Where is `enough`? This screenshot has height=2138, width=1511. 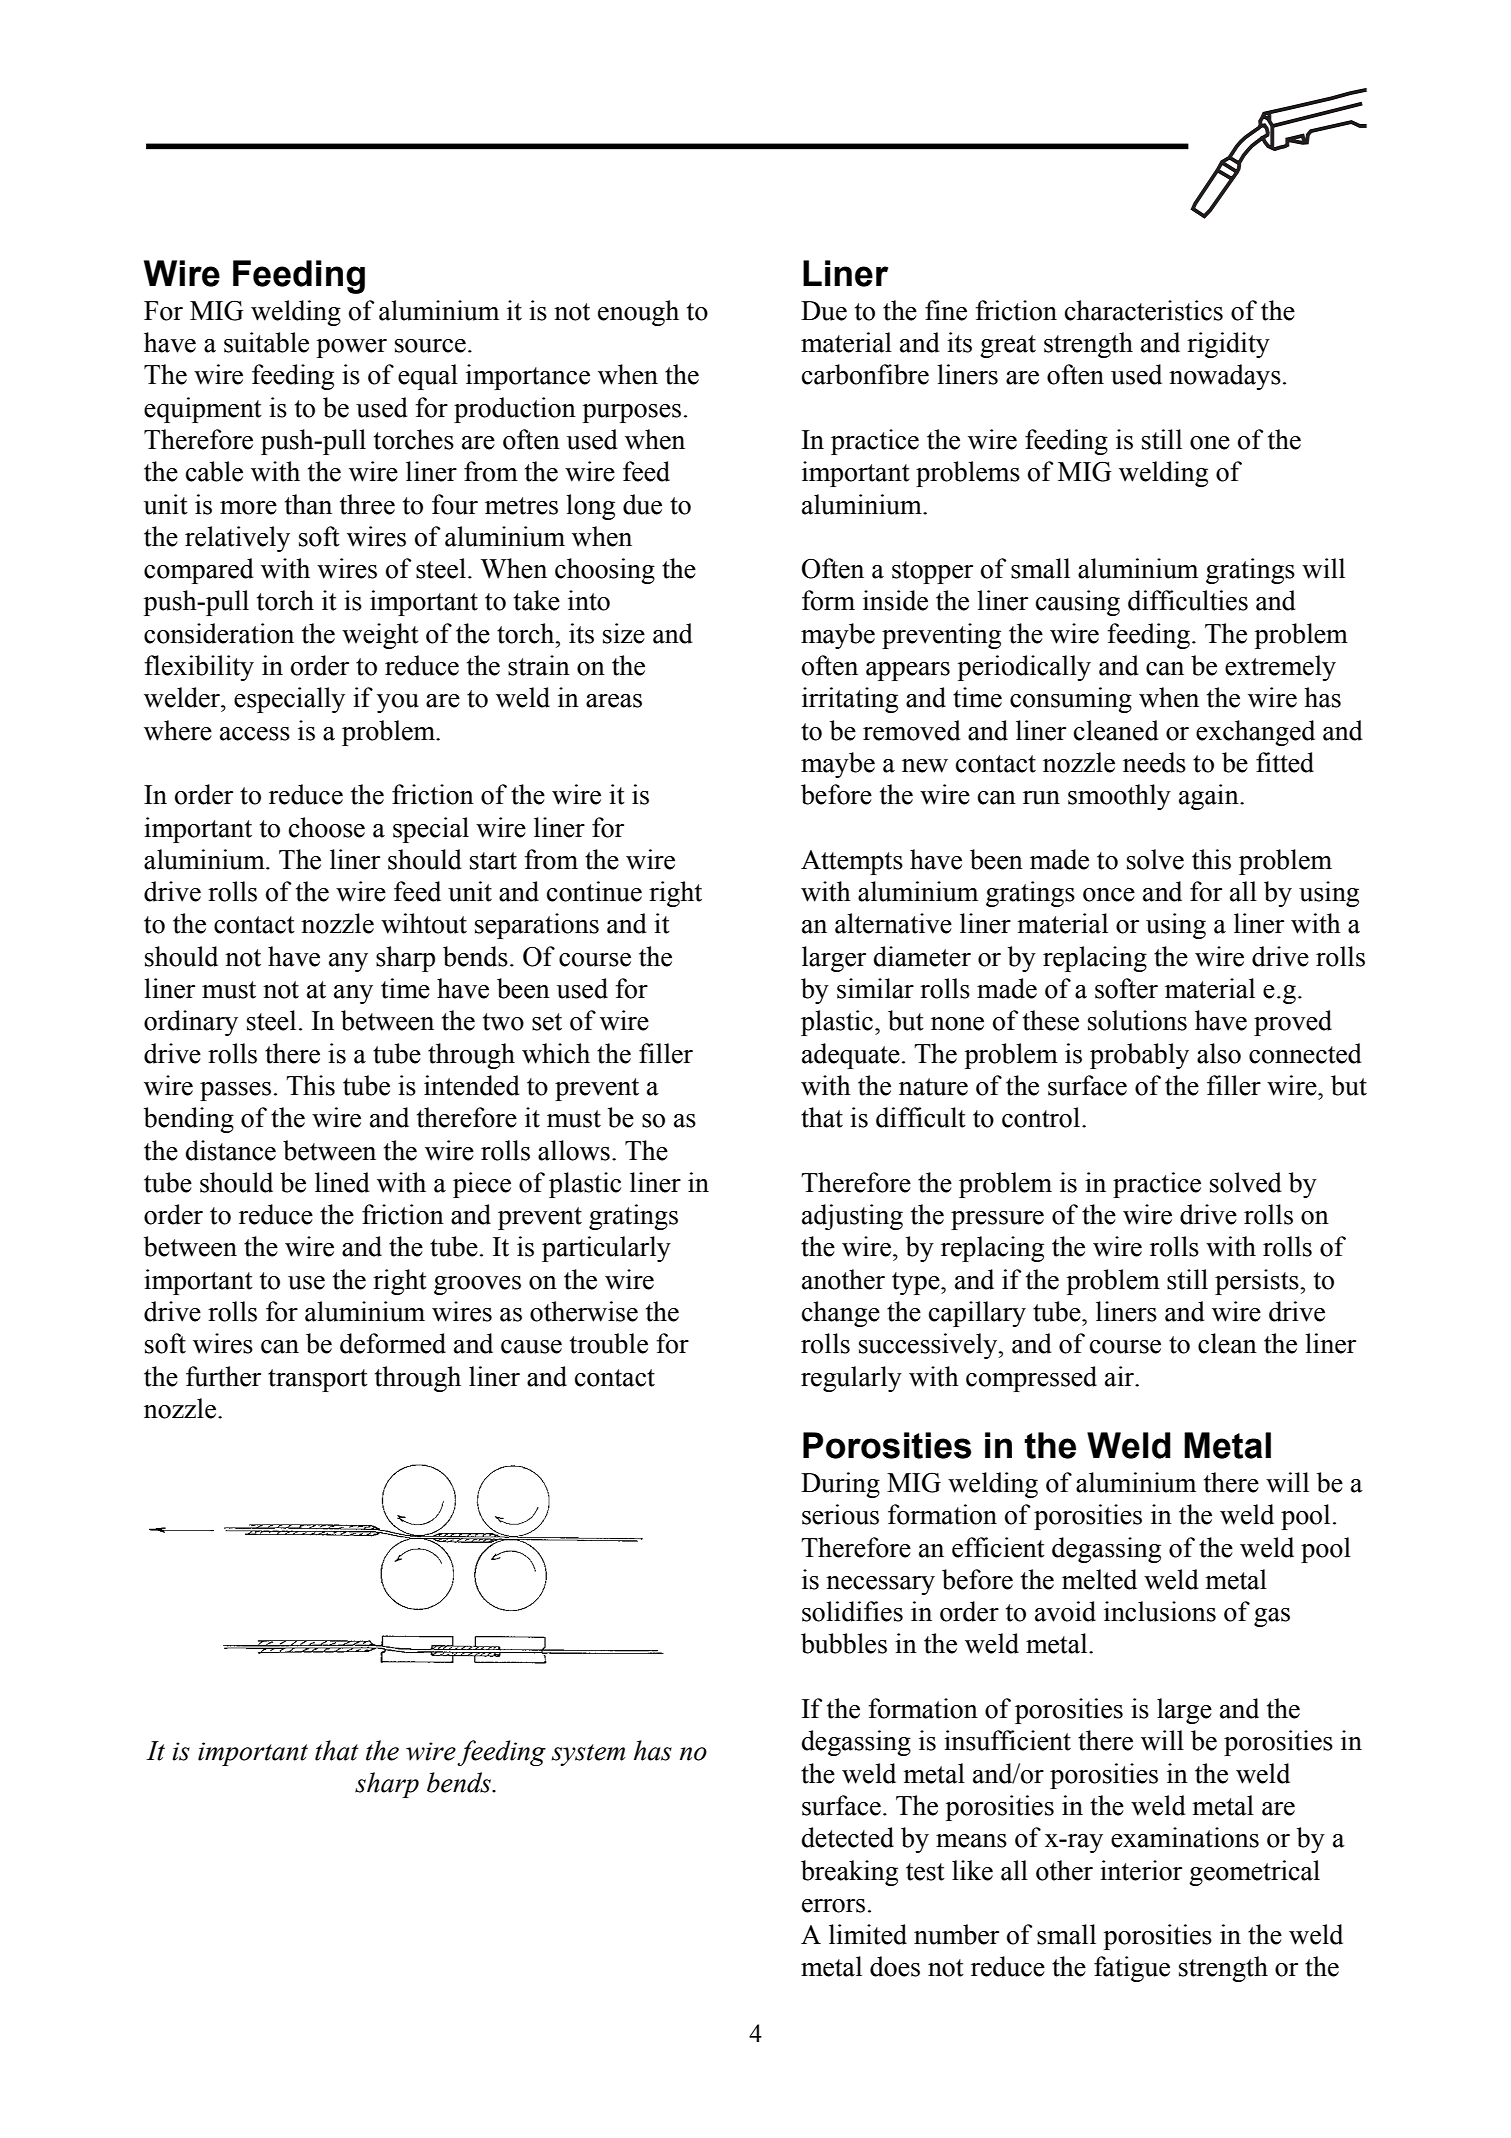
enough is located at coordinates (638, 313).
